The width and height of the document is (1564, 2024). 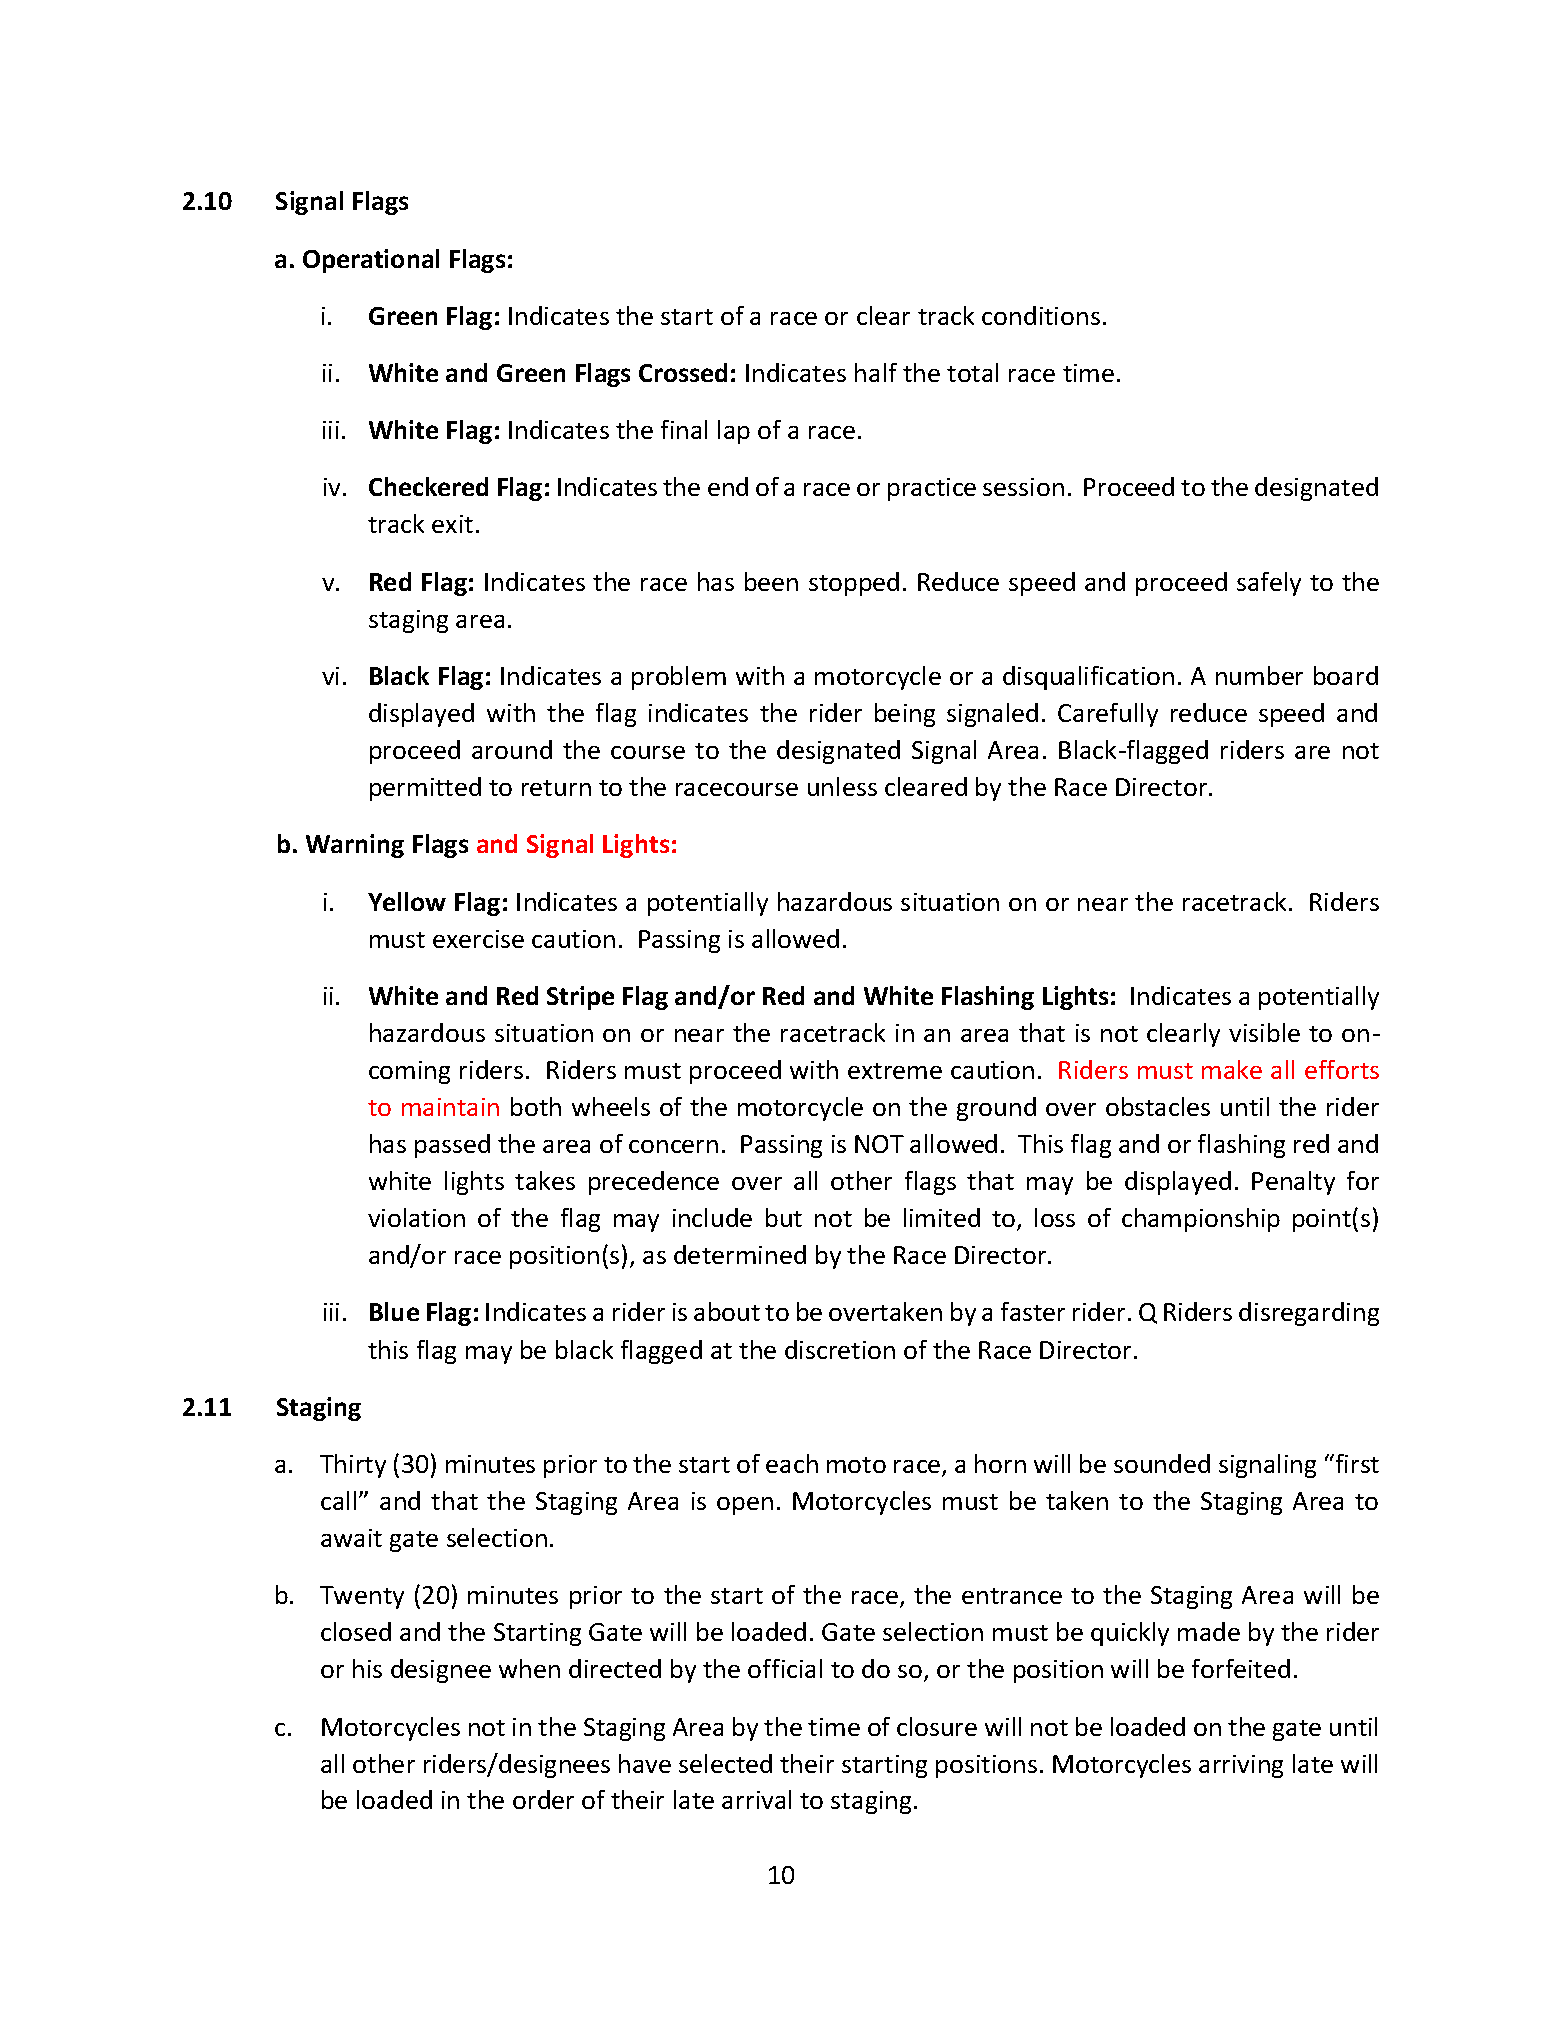 What do you see at coordinates (416, 1217) in the document?
I see `violation` at bounding box center [416, 1217].
